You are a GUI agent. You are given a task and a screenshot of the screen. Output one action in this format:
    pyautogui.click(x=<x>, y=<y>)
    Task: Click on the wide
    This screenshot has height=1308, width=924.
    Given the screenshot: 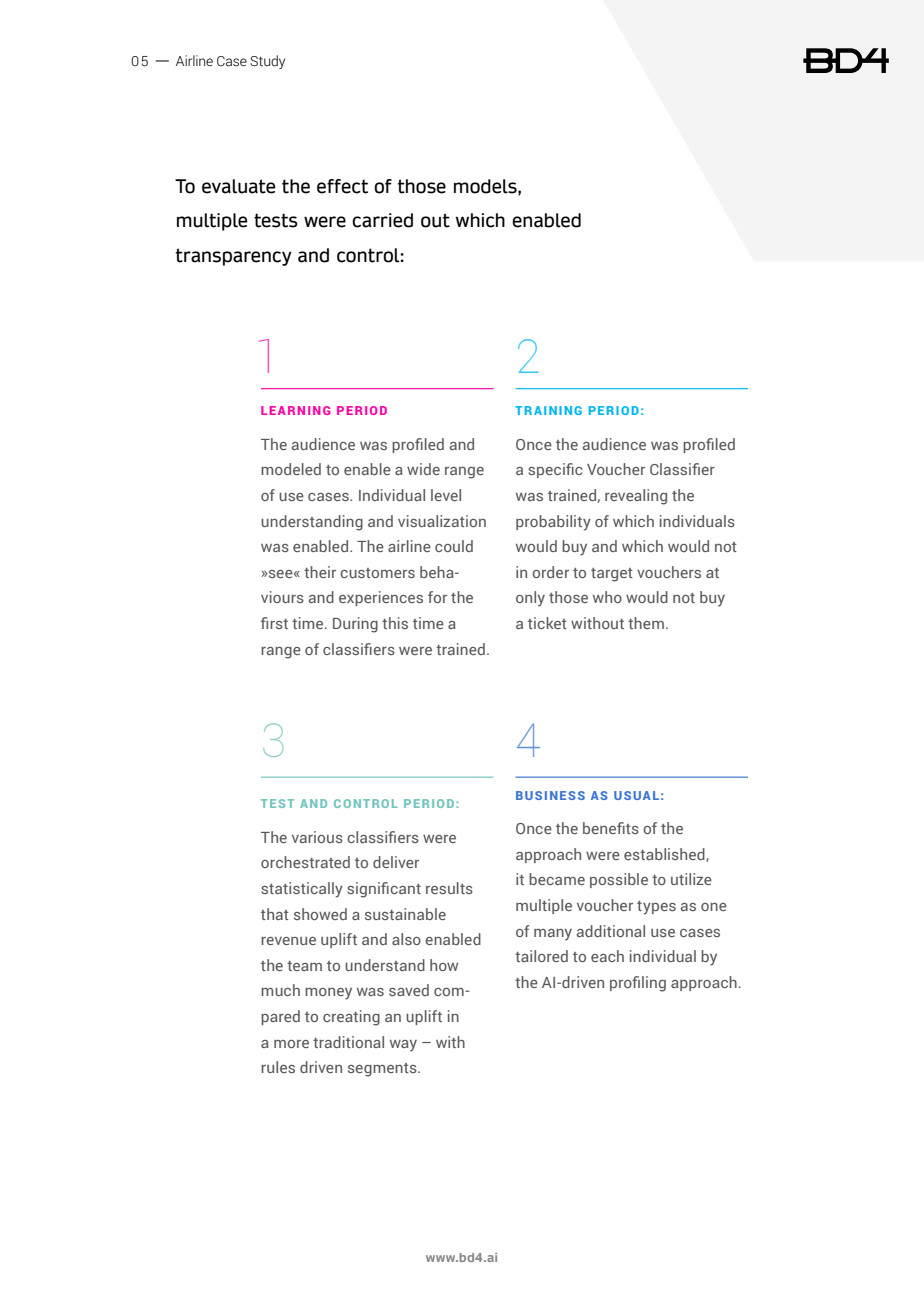 What is the action you would take?
    pyautogui.click(x=423, y=469)
